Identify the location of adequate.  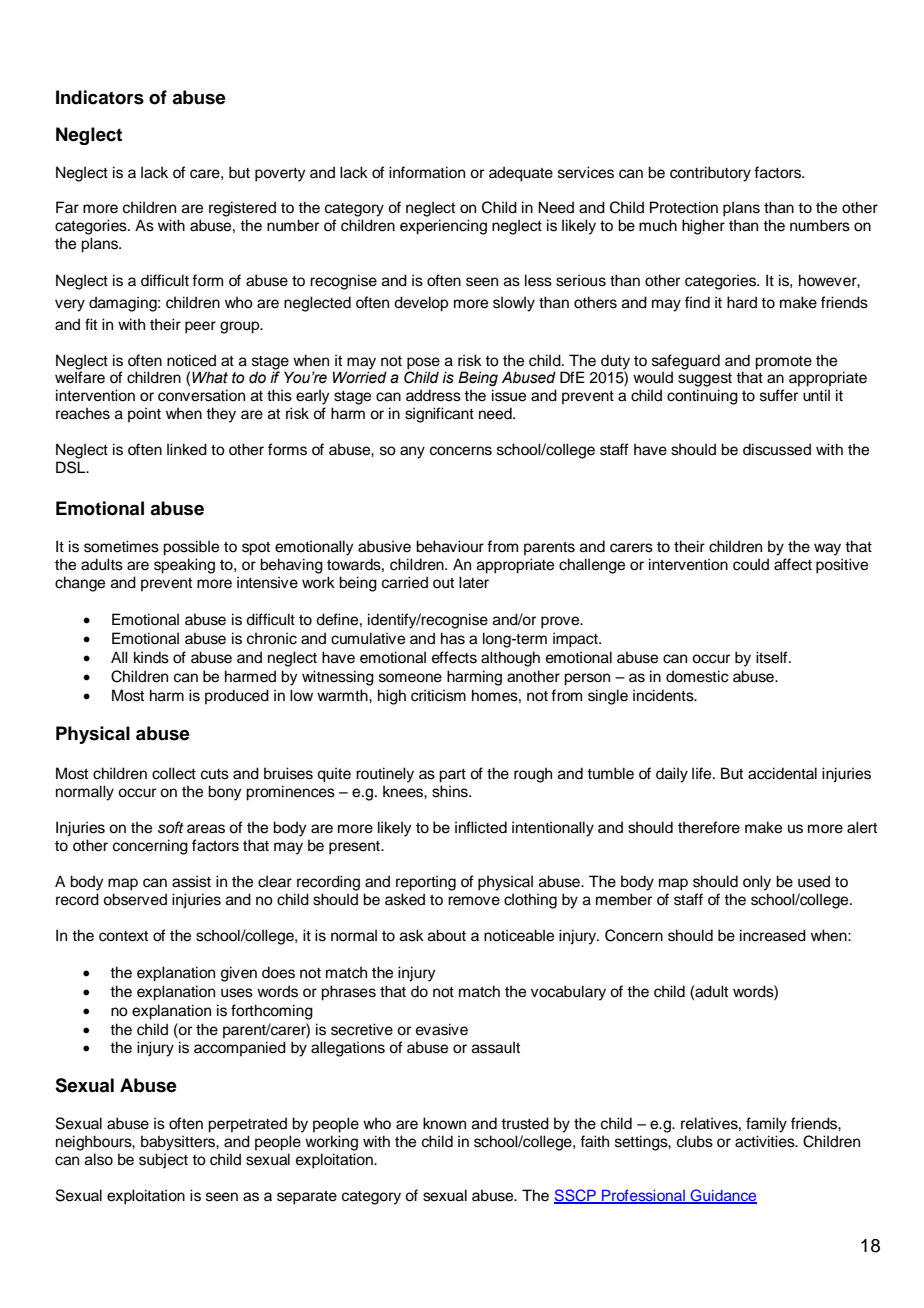
(521, 174).
